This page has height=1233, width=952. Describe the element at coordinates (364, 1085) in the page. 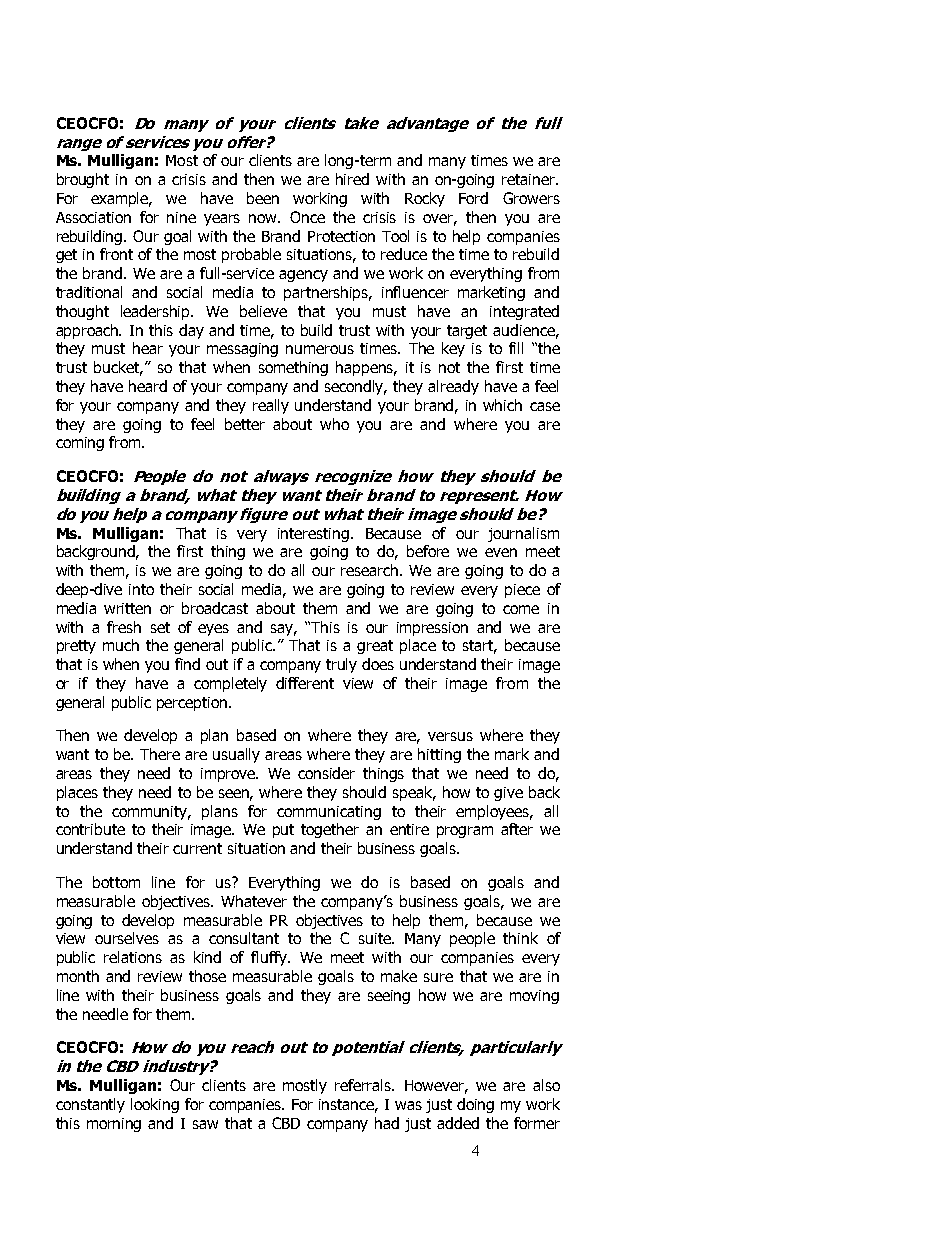

I see `referrals` at that location.
